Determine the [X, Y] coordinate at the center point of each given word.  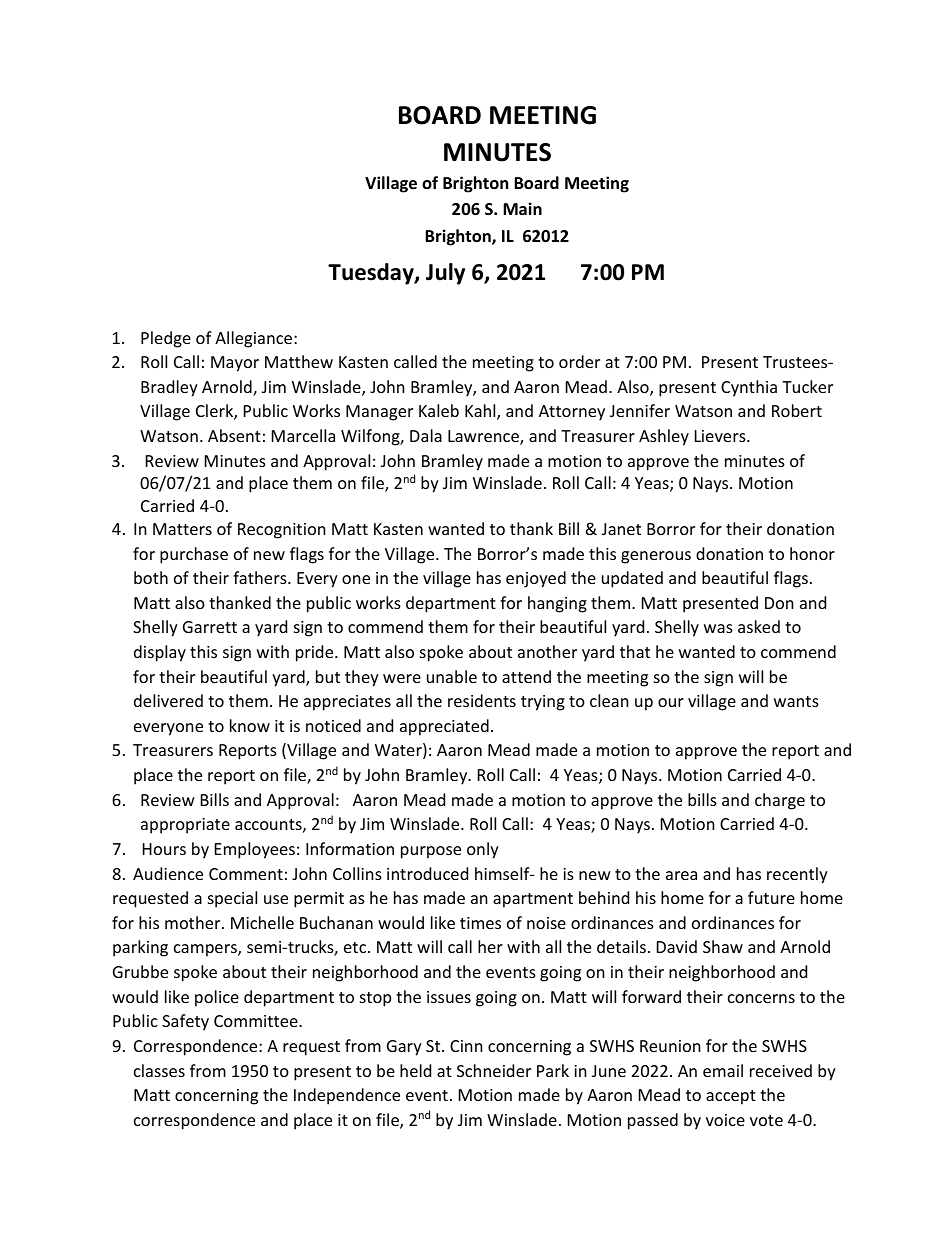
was [718, 628]
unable [452, 676]
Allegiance [255, 339]
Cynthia [749, 388]
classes [159, 1070]
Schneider [494, 1070]
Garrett [210, 627]
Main [522, 208]
